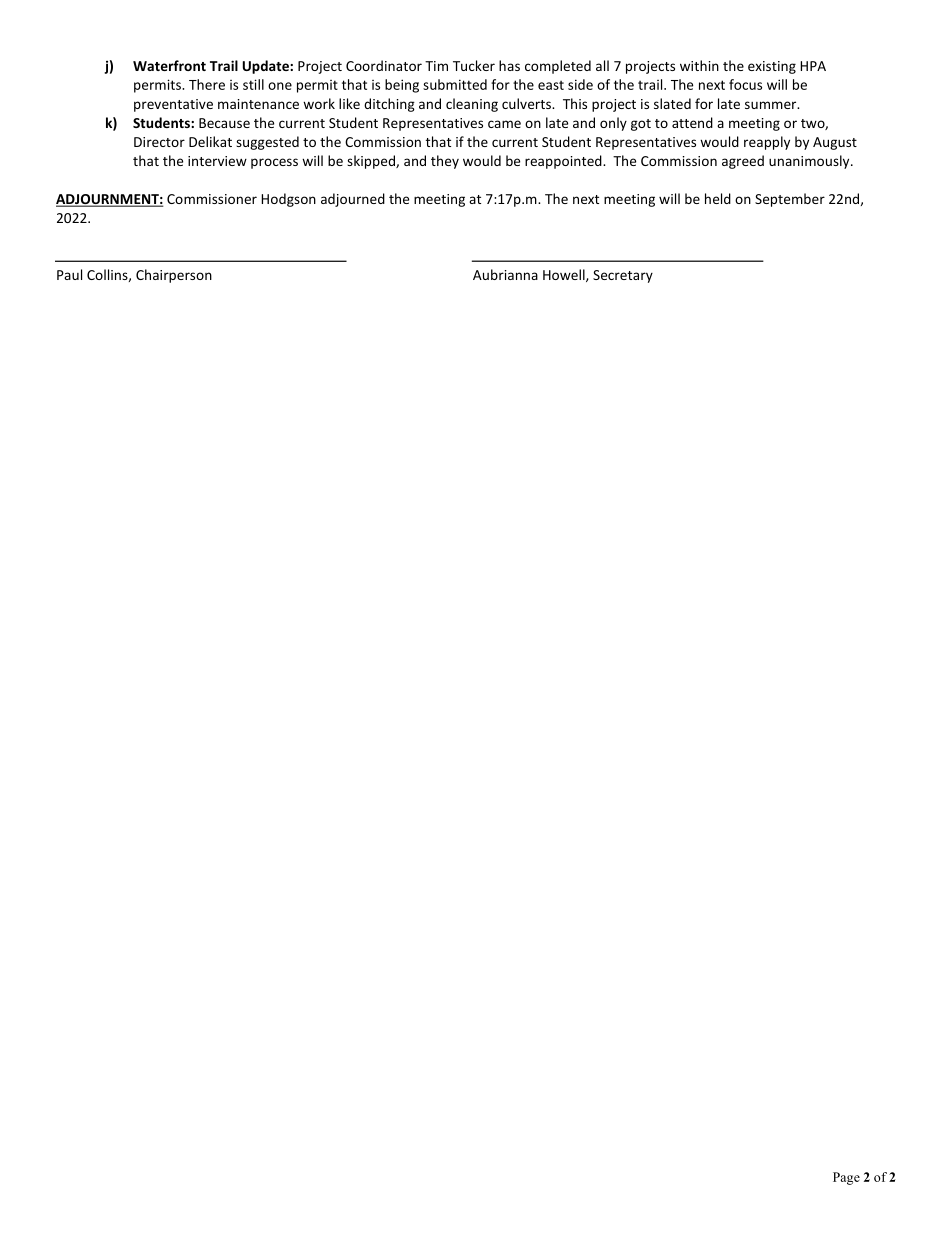 The height and width of the image is (1233, 952). I want to click on agreed, so click(743, 162).
